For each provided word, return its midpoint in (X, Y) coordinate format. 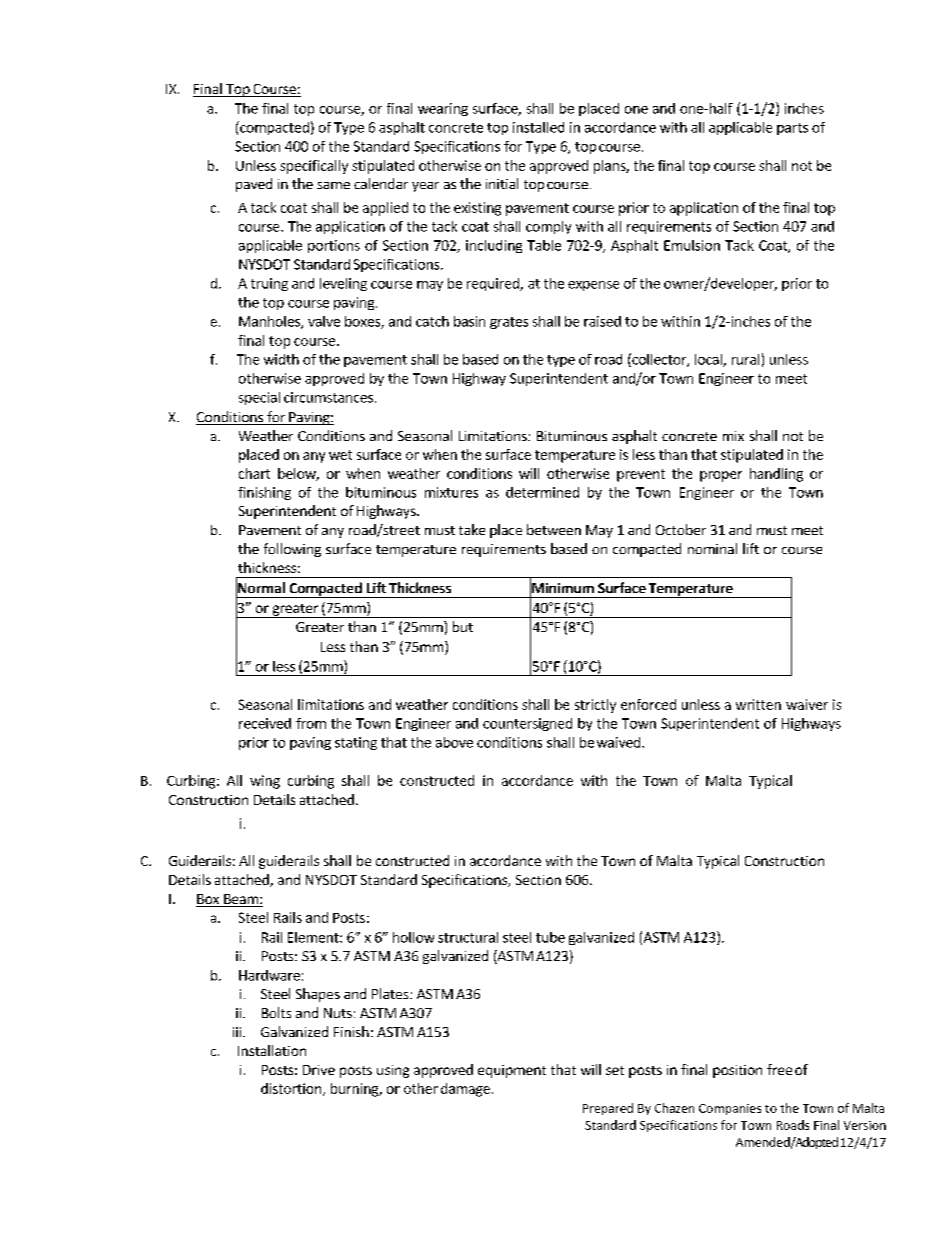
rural (745, 359)
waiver (807, 704)
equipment (512, 1071)
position (737, 1071)
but (463, 626)
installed (538, 127)
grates (509, 323)
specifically (314, 167)
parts (792, 129)
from (311, 723)
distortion (291, 1088)
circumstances (328, 397)
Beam (241, 900)
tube (550, 937)
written (758, 704)
